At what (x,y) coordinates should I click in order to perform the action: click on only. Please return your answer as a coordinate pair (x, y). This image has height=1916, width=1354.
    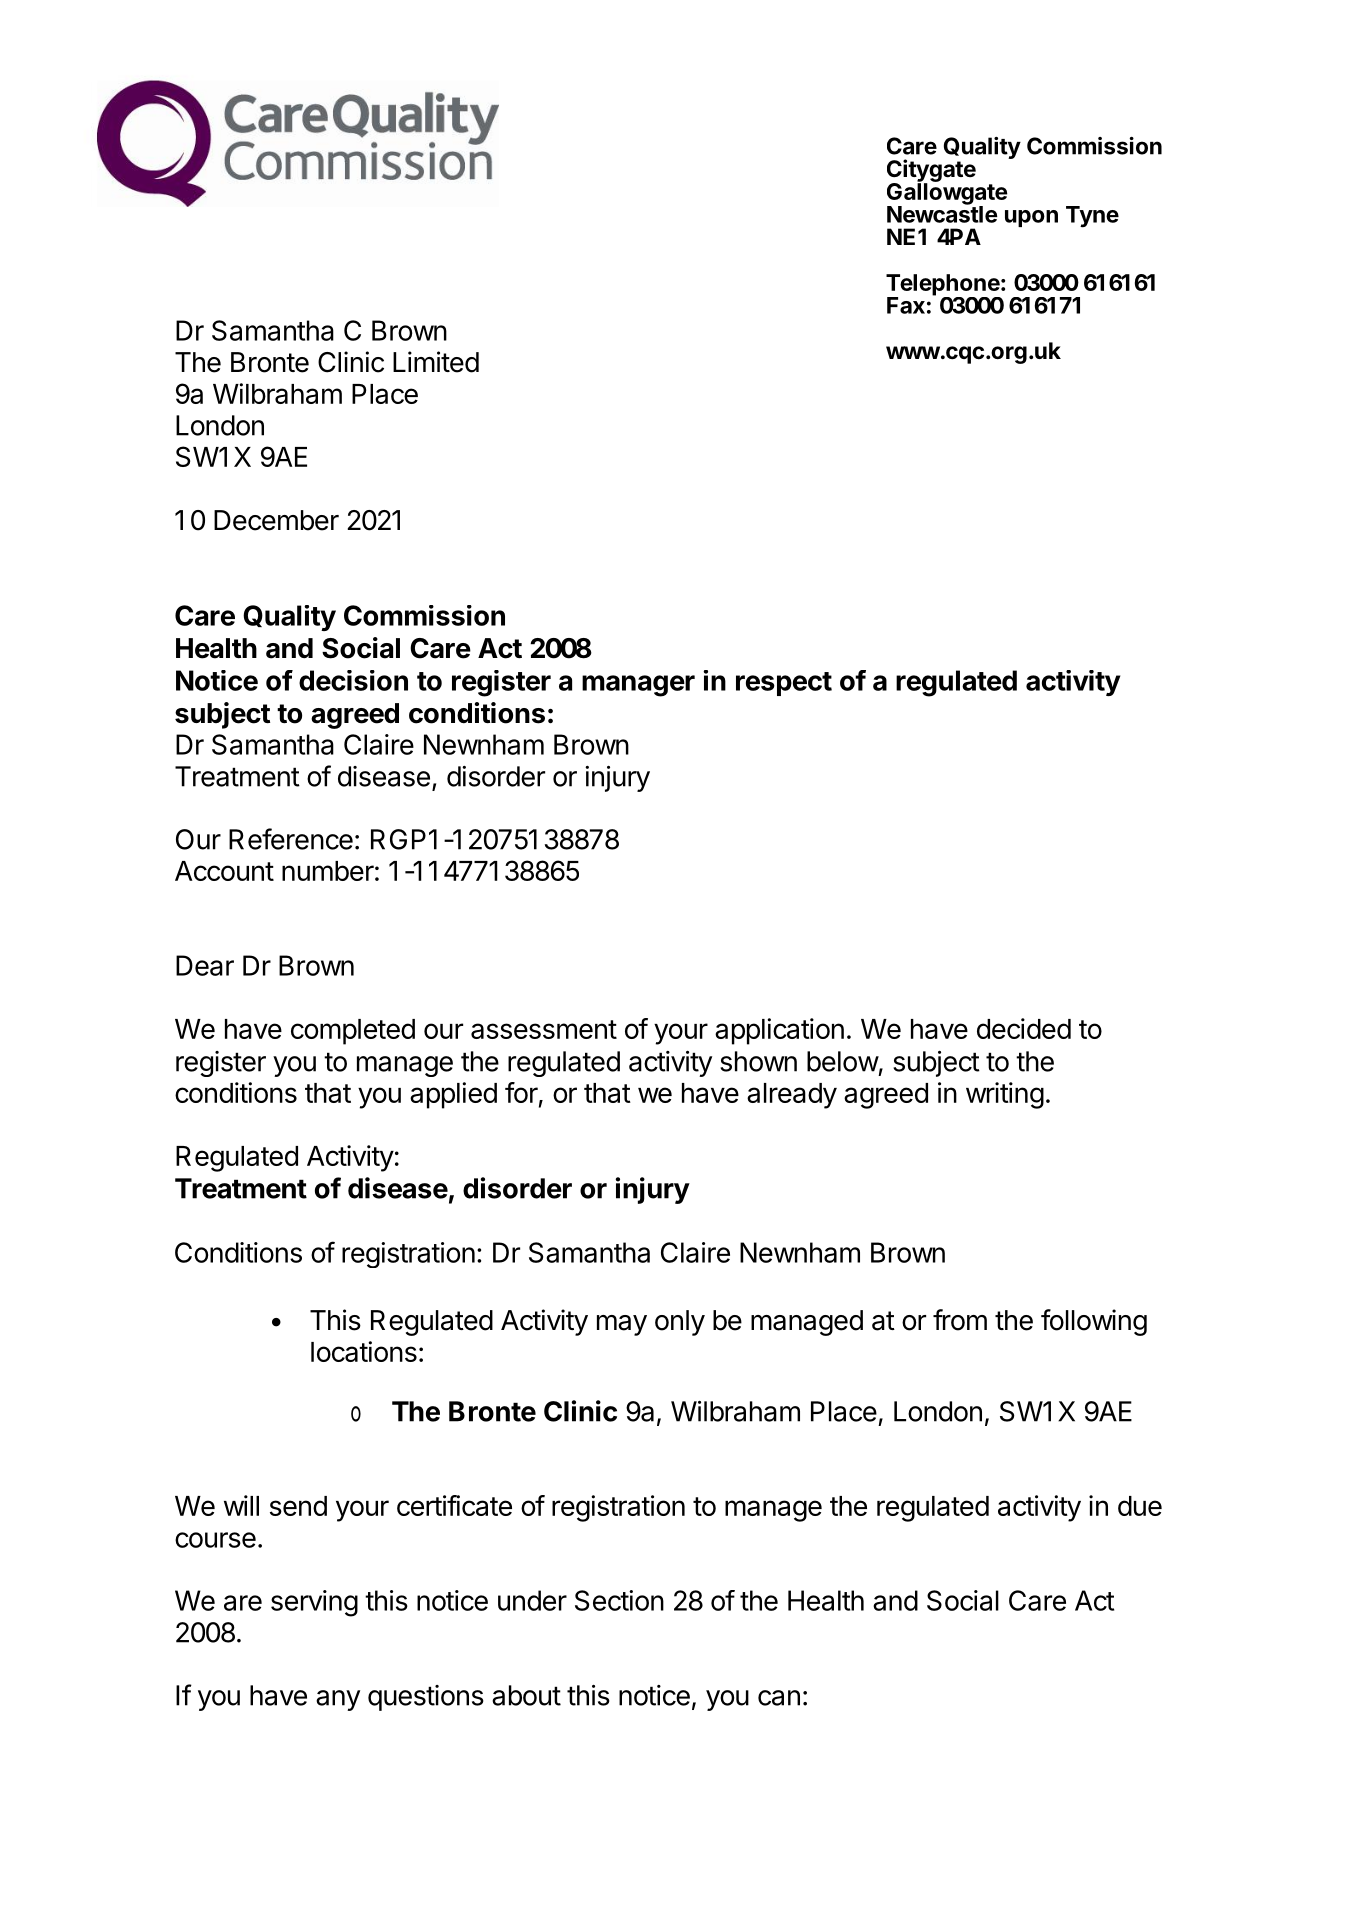
    Looking at the image, I should click on (680, 1323).
